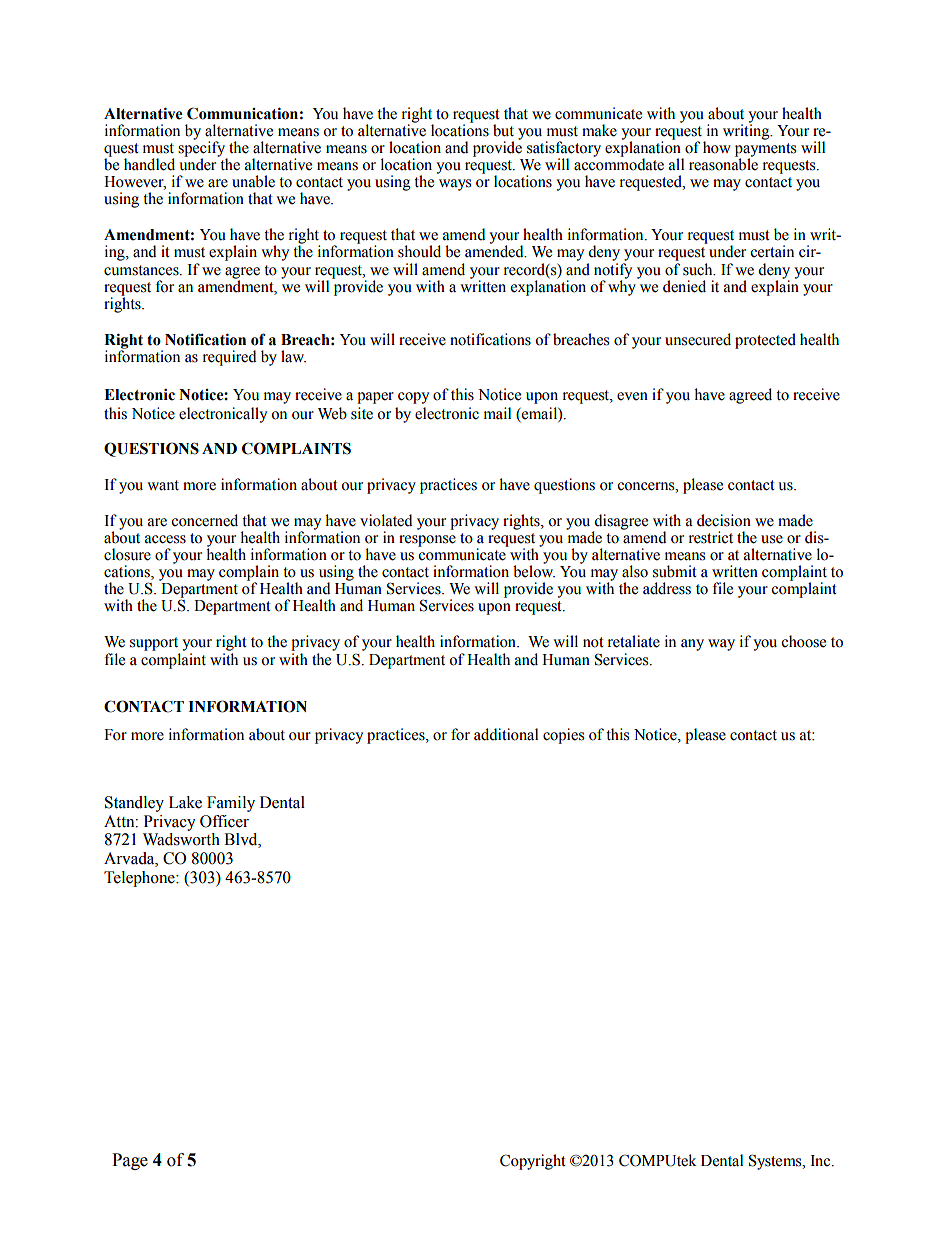 The image size is (952, 1233). I want to click on specify, so click(202, 149).
